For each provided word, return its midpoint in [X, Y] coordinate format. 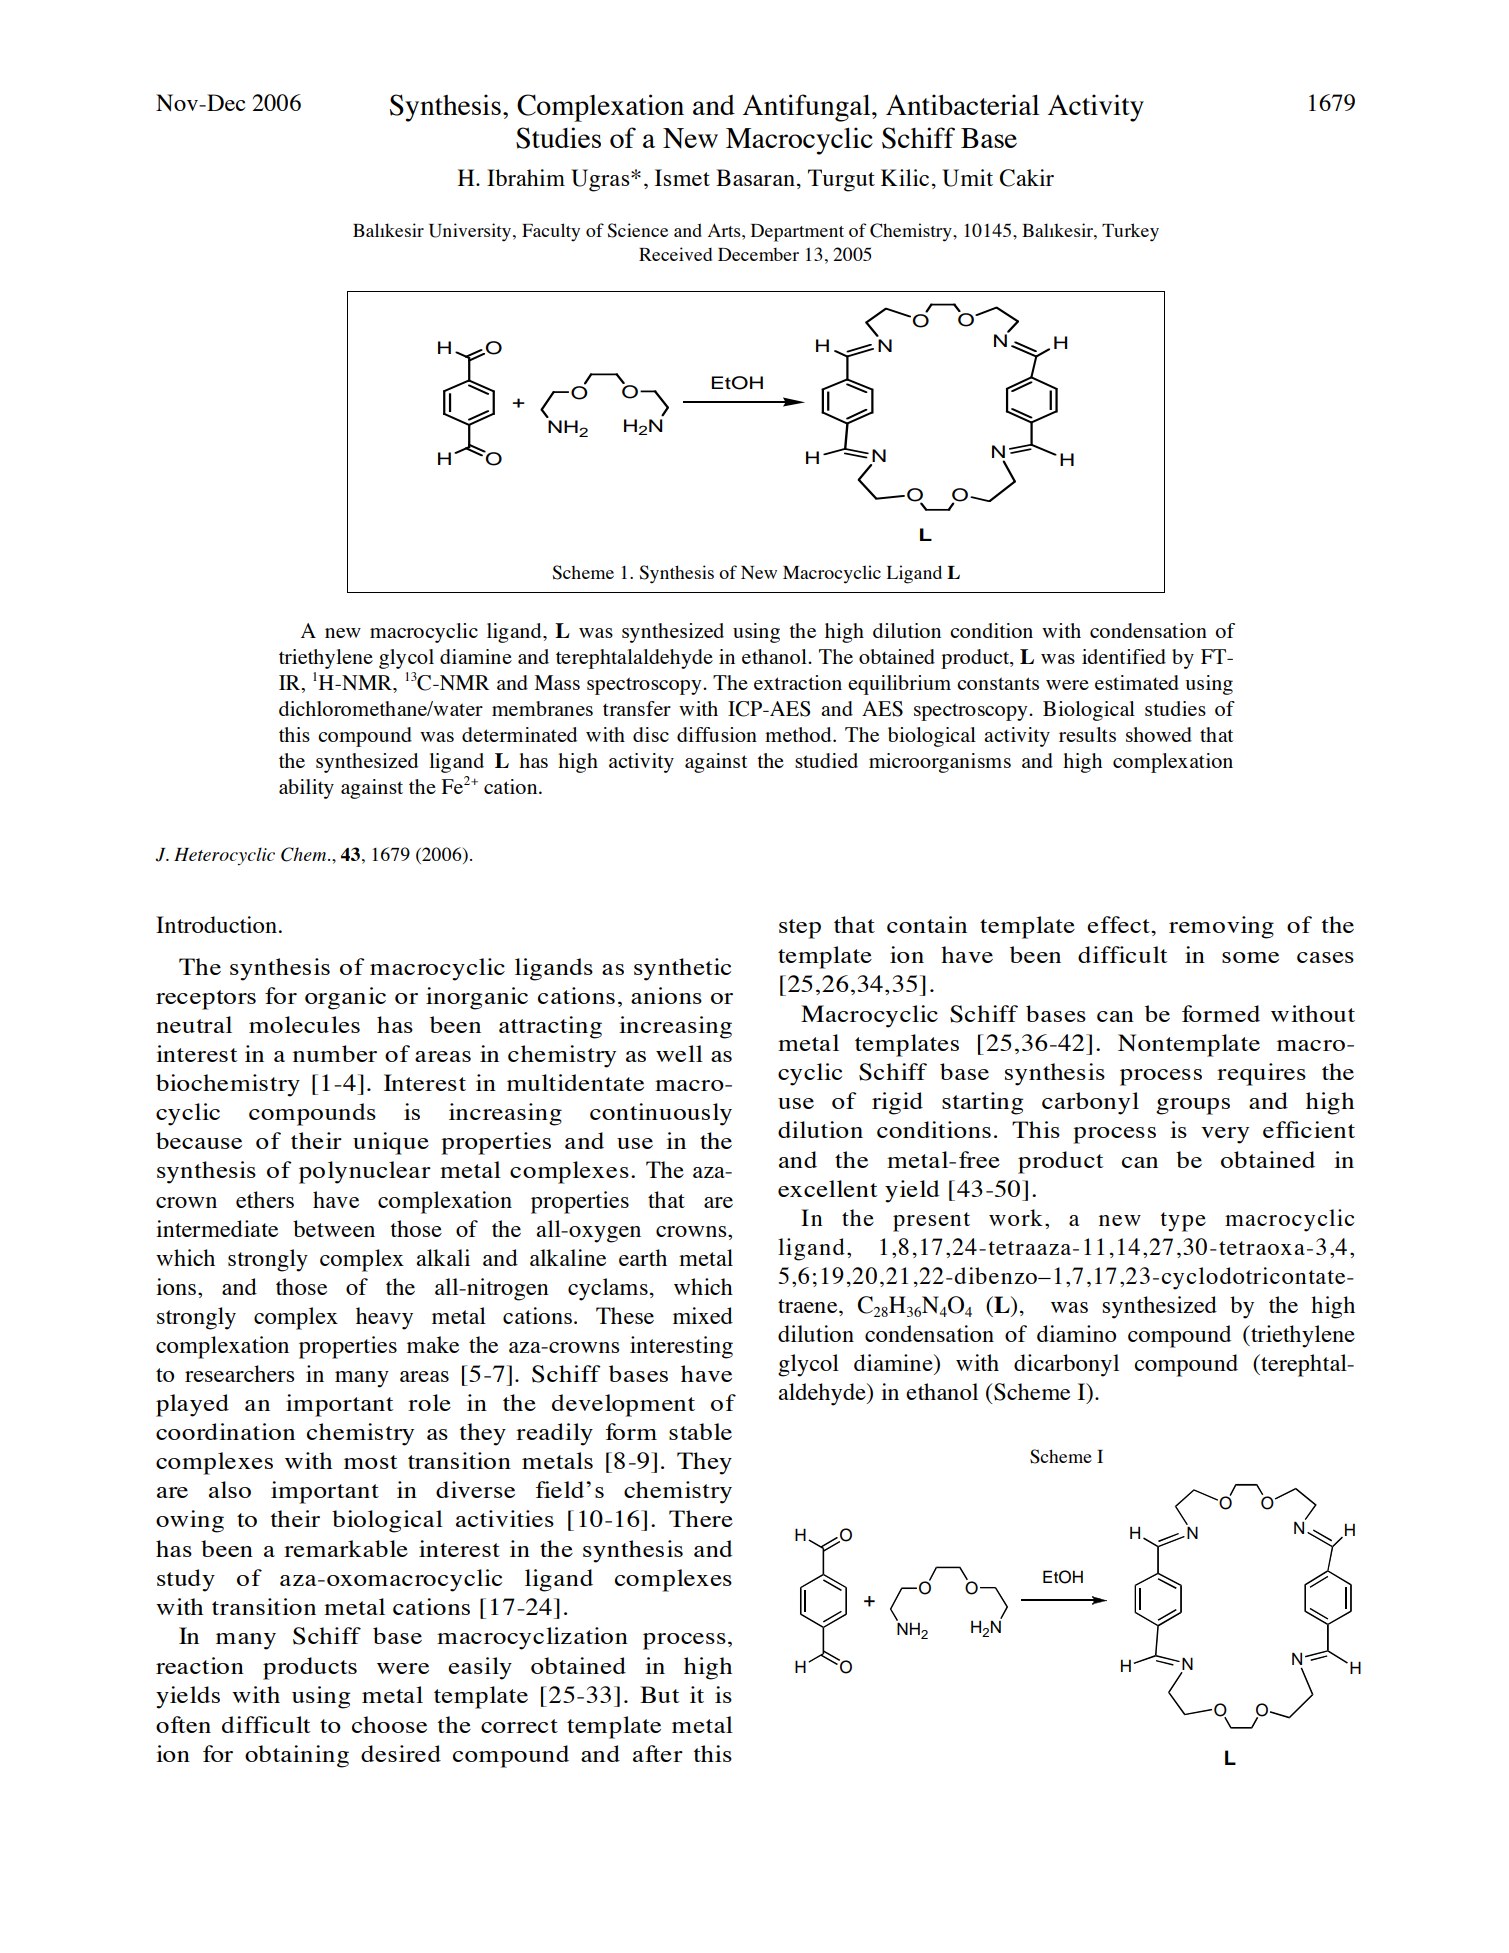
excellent [828, 1188]
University [471, 232]
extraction [798, 682]
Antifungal [808, 108]
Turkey [1130, 232]
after [658, 1753]
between [334, 1228]
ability [306, 789]
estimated [1137, 682]
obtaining [297, 1756]
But [660, 1694]
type [1183, 1222]
